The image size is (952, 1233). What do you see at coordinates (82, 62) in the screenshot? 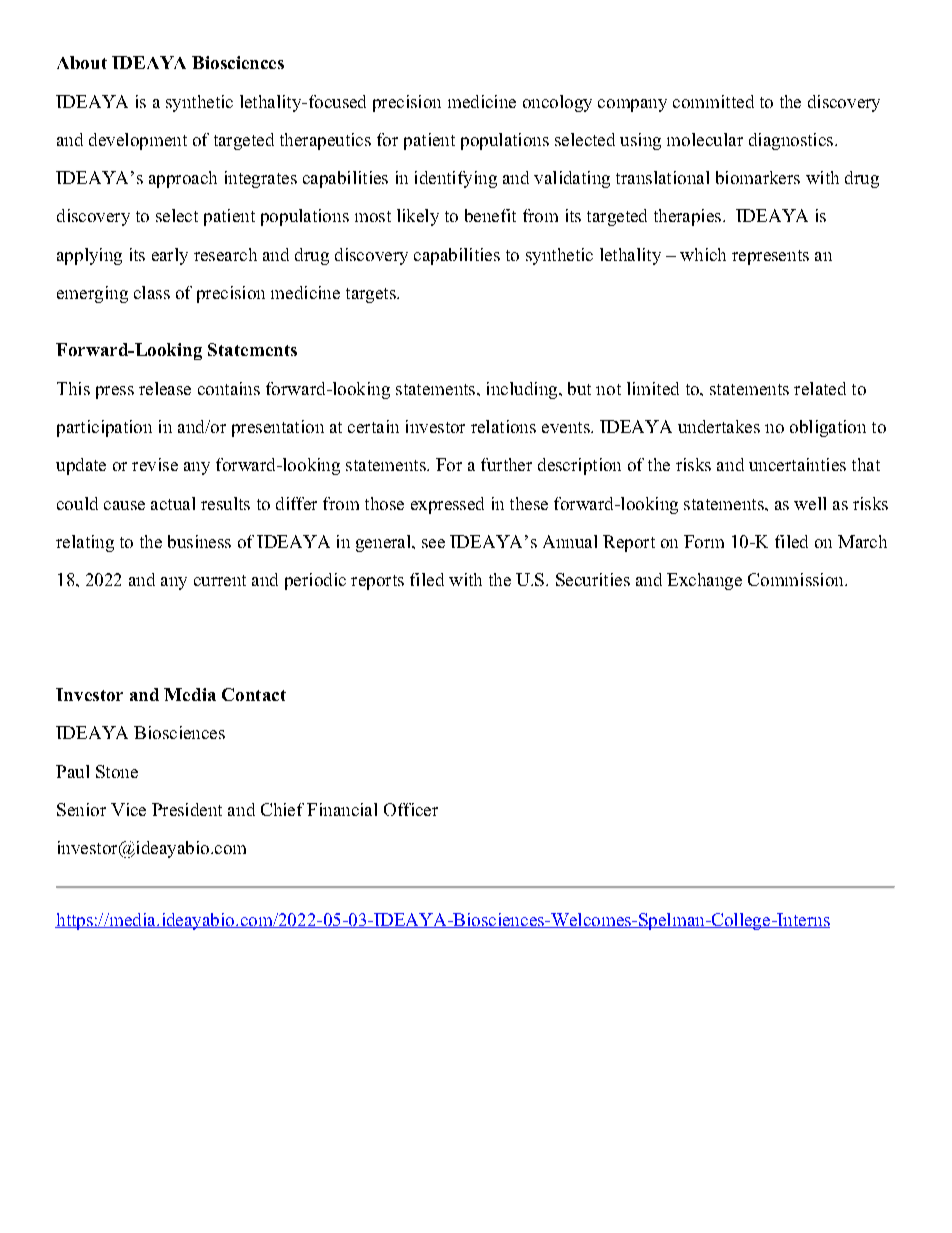
I see `About` at bounding box center [82, 62].
